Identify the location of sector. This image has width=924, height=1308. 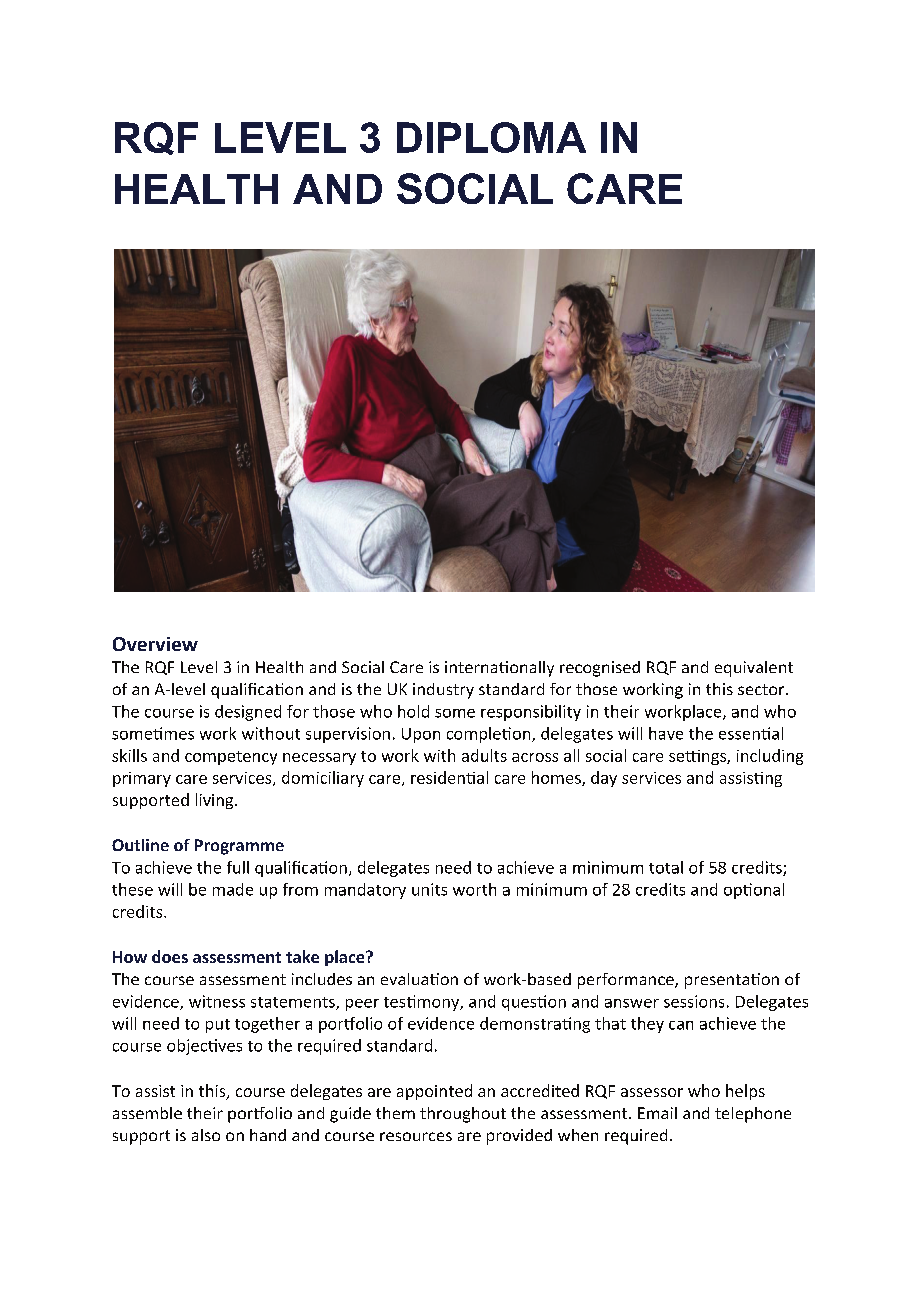
(762, 689).
